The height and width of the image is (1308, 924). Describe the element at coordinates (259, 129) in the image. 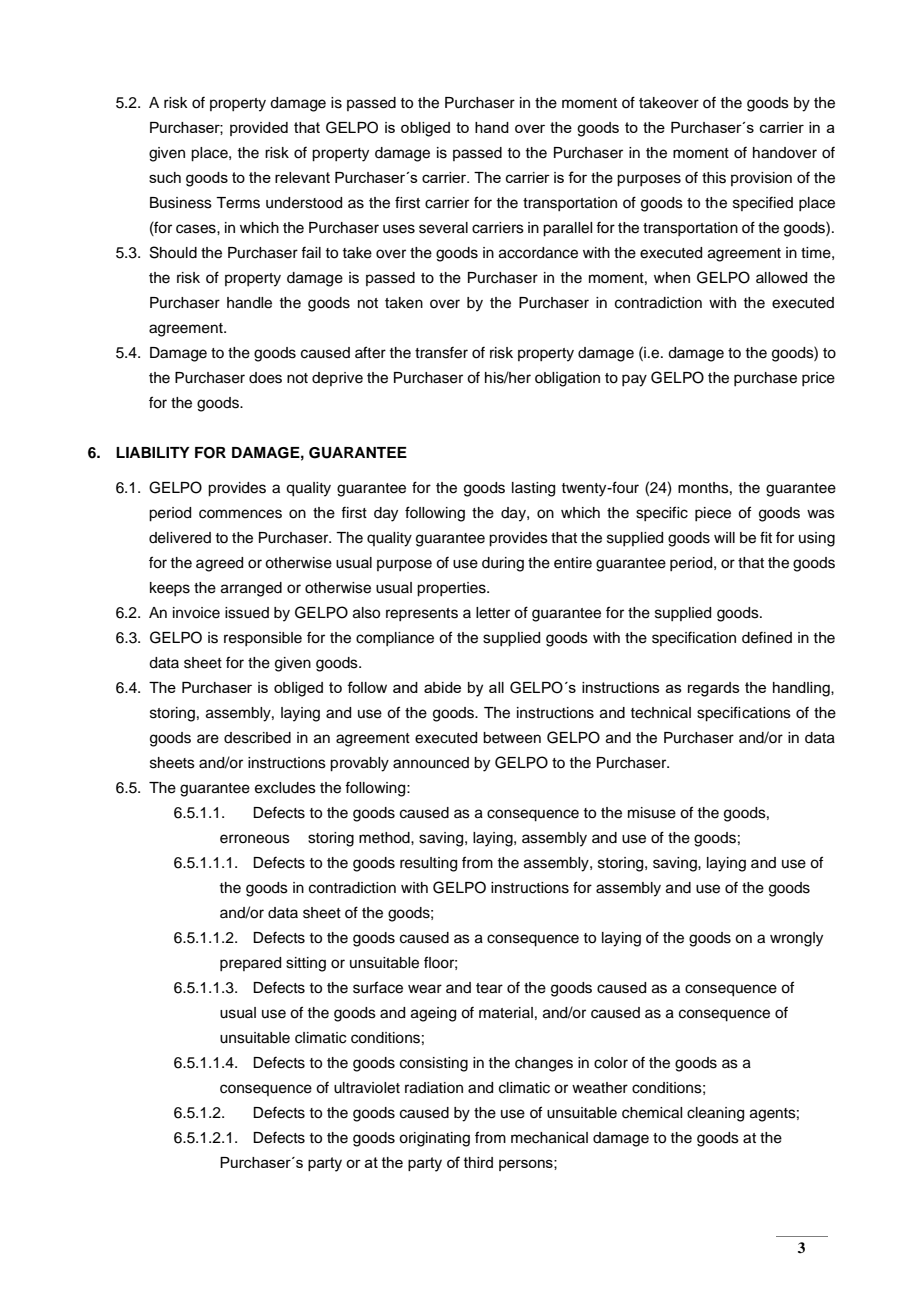

I see `provided` at that location.
